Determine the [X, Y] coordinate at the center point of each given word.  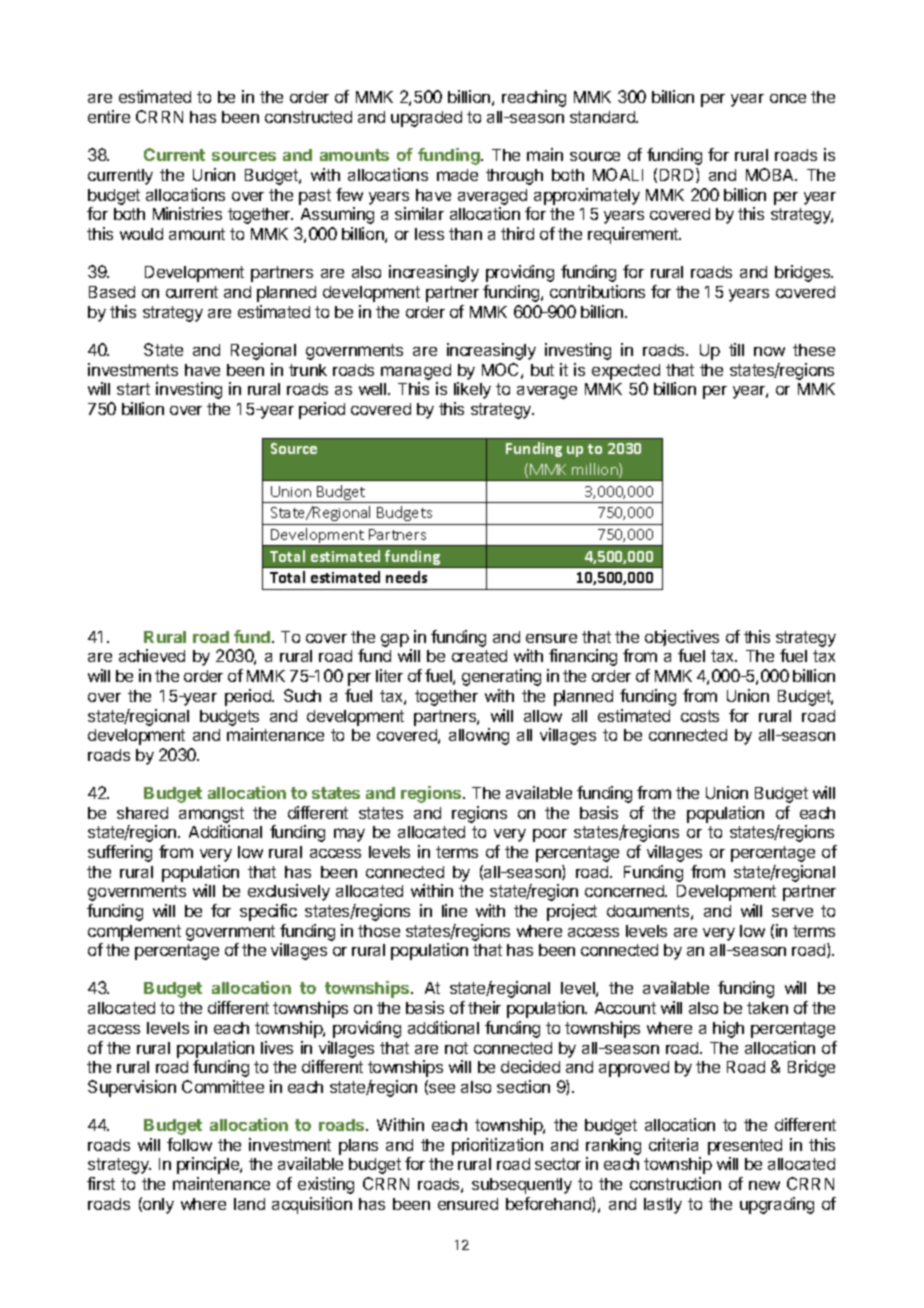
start [133, 389]
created [479, 656]
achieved [152, 655]
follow [189, 1144]
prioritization [497, 1146]
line [454, 910]
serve [792, 912]
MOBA [771, 174]
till [736, 349]
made [457, 175]
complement [134, 933]
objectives [682, 638]
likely [472, 390]
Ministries [187, 213]
